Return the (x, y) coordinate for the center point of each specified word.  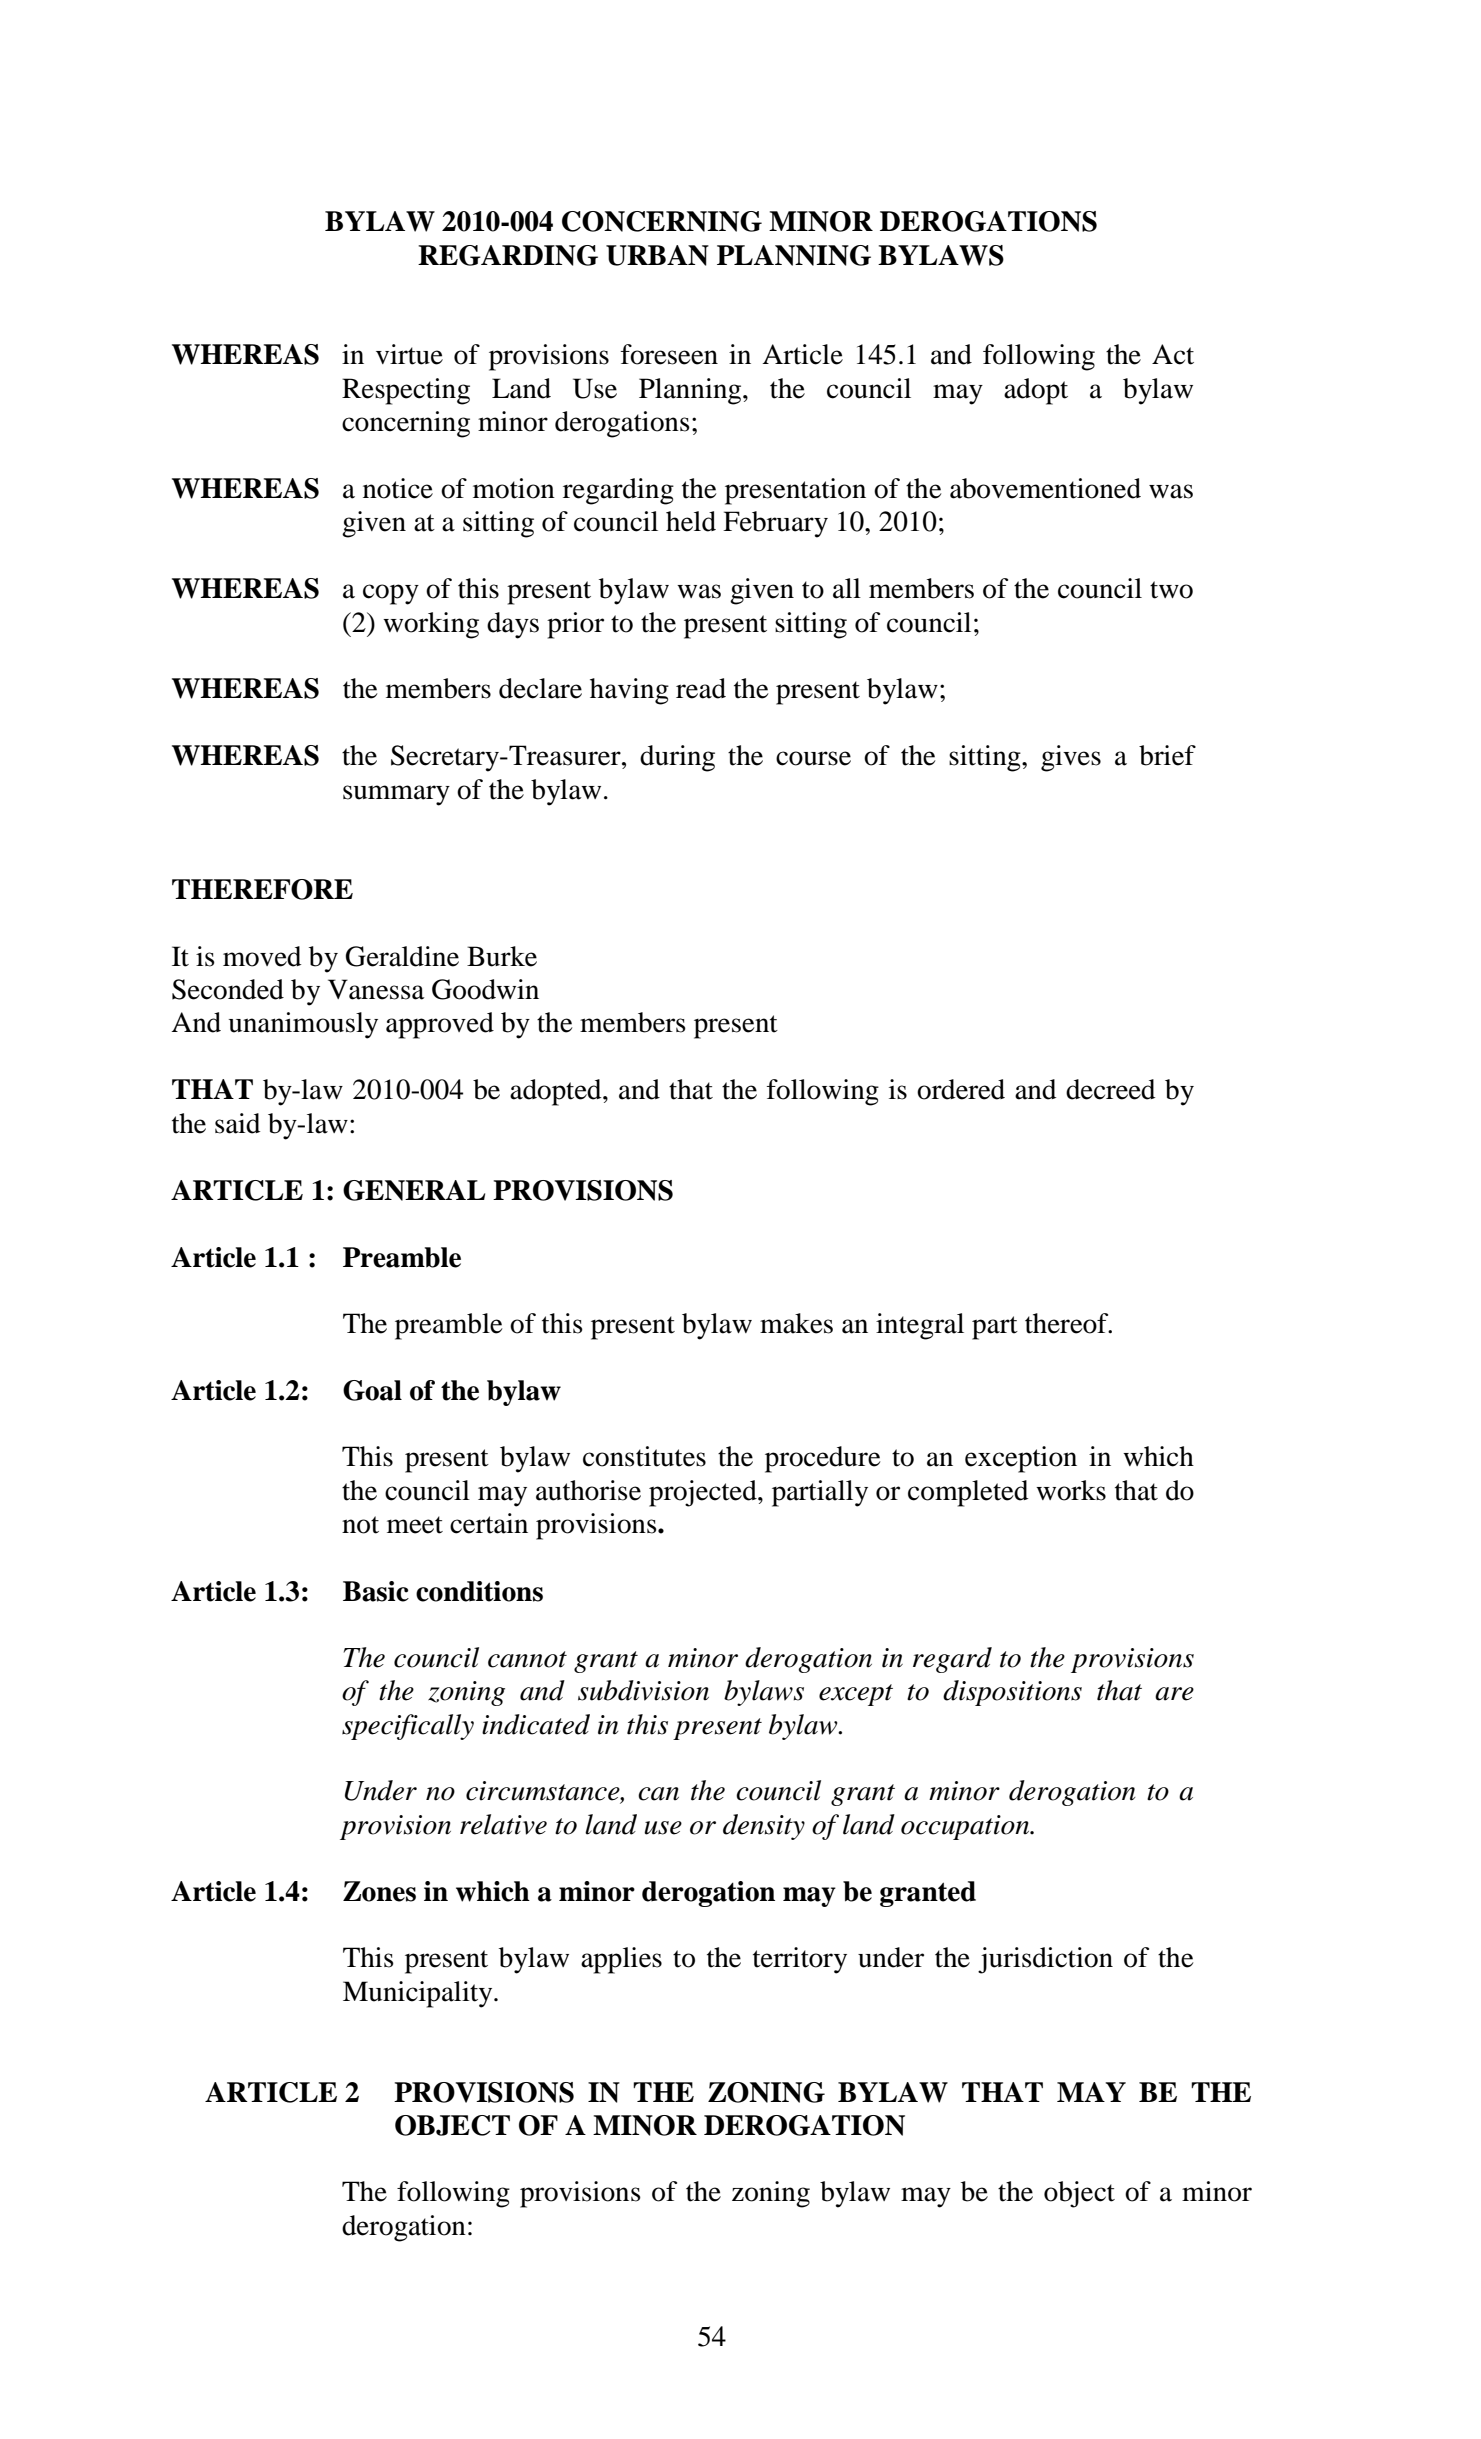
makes (796, 1323)
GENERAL (414, 1190)
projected (704, 1493)
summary (396, 795)
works (1071, 1490)
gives (1071, 758)
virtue (409, 354)
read (701, 688)
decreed (1110, 1089)
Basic (376, 1591)
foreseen (669, 354)
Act (1173, 354)
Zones (379, 1891)
